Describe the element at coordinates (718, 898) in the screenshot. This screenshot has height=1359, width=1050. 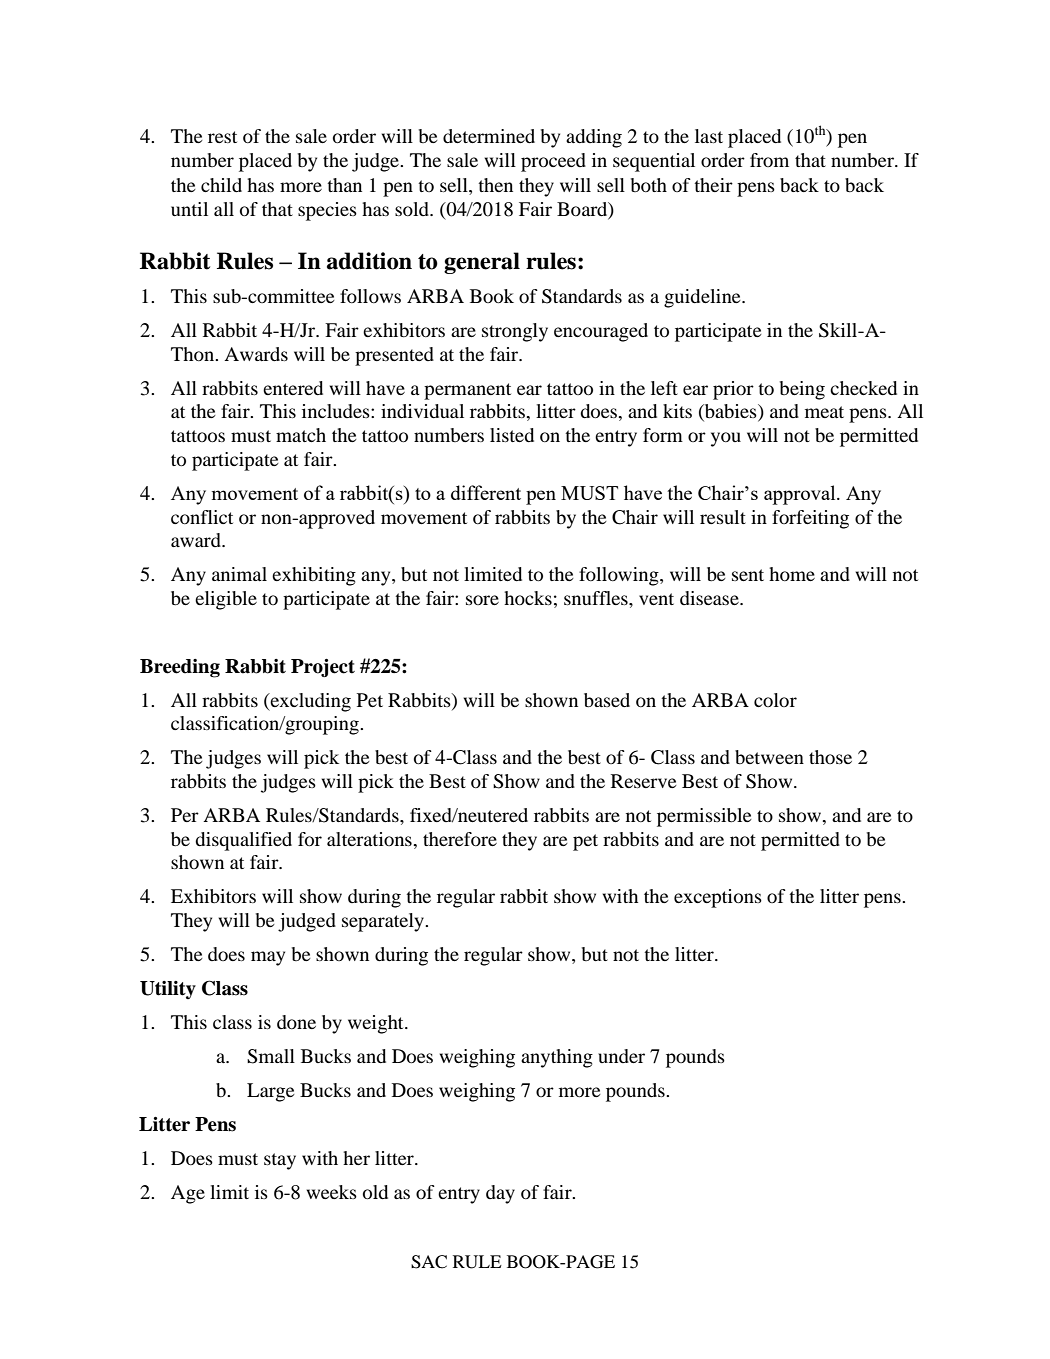
I see `exceptions` at that location.
